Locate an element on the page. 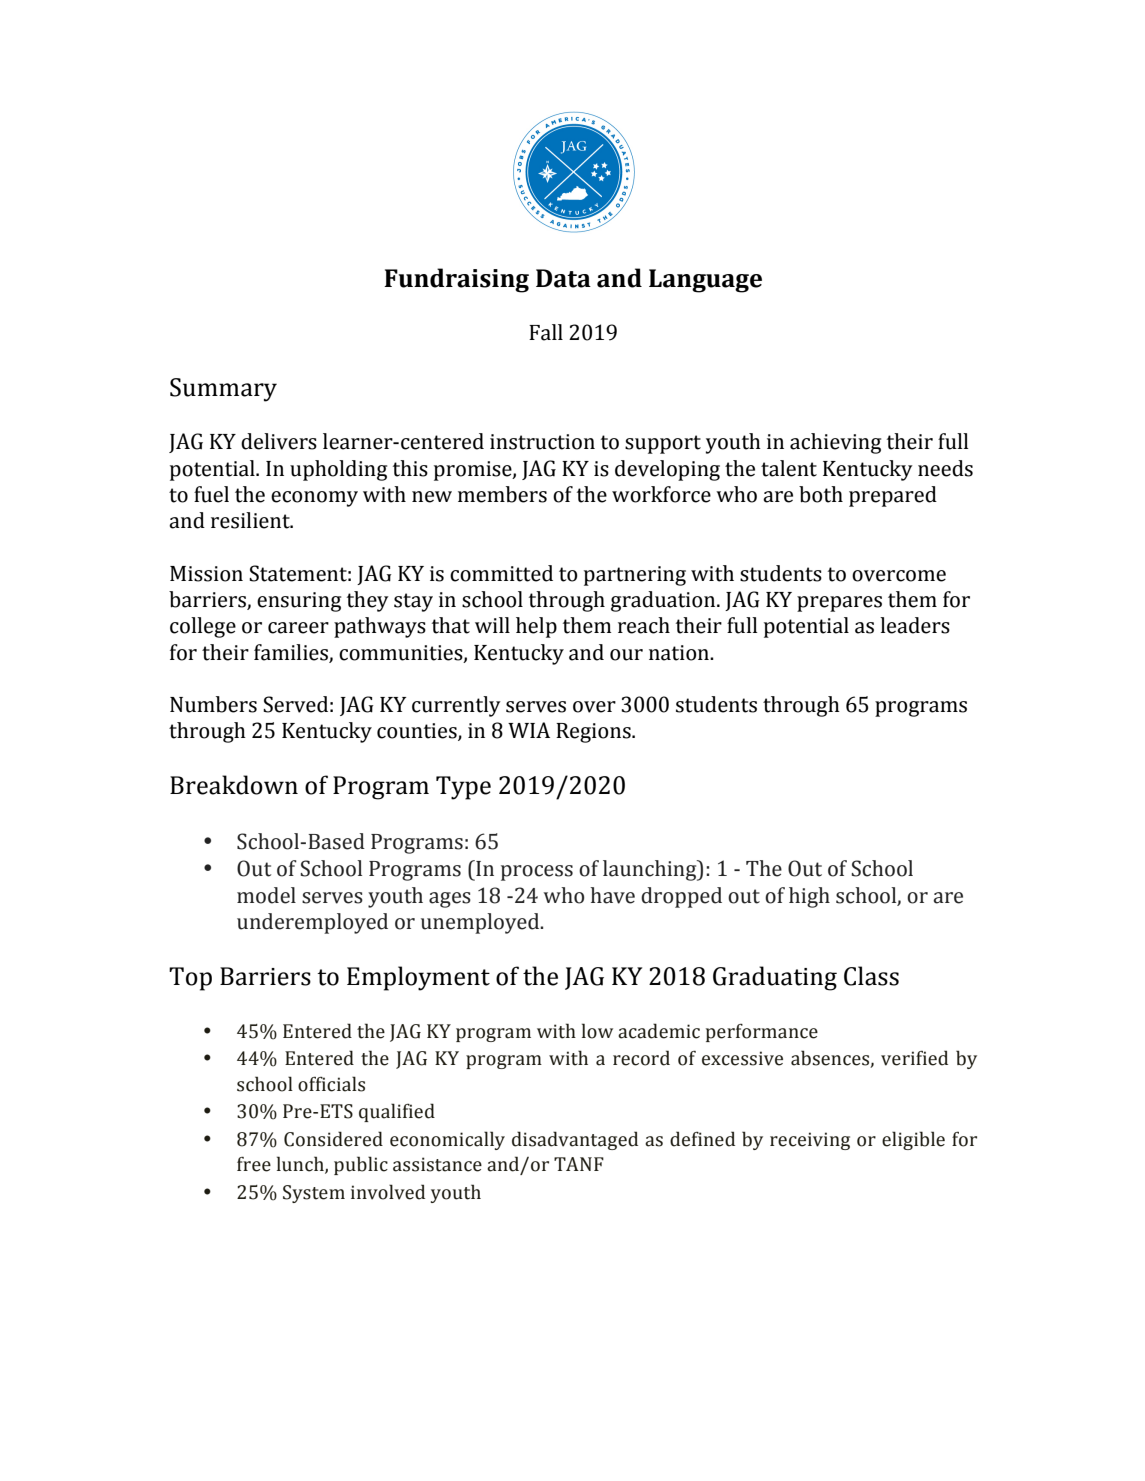 This document has height=1481, width=1145. underemployed is located at coordinates (312, 923).
